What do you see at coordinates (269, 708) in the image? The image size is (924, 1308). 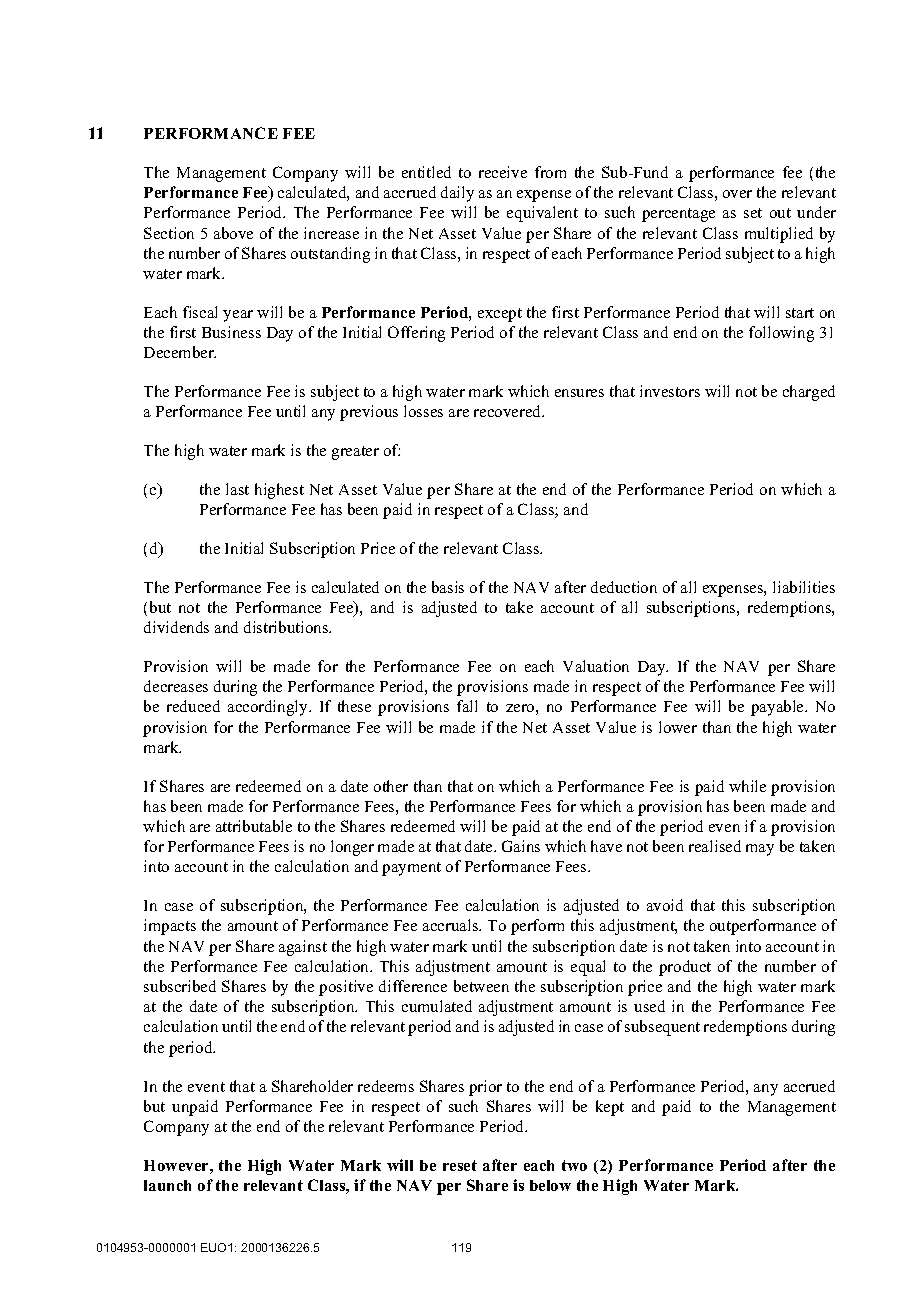 I see `accordingly` at bounding box center [269, 708].
